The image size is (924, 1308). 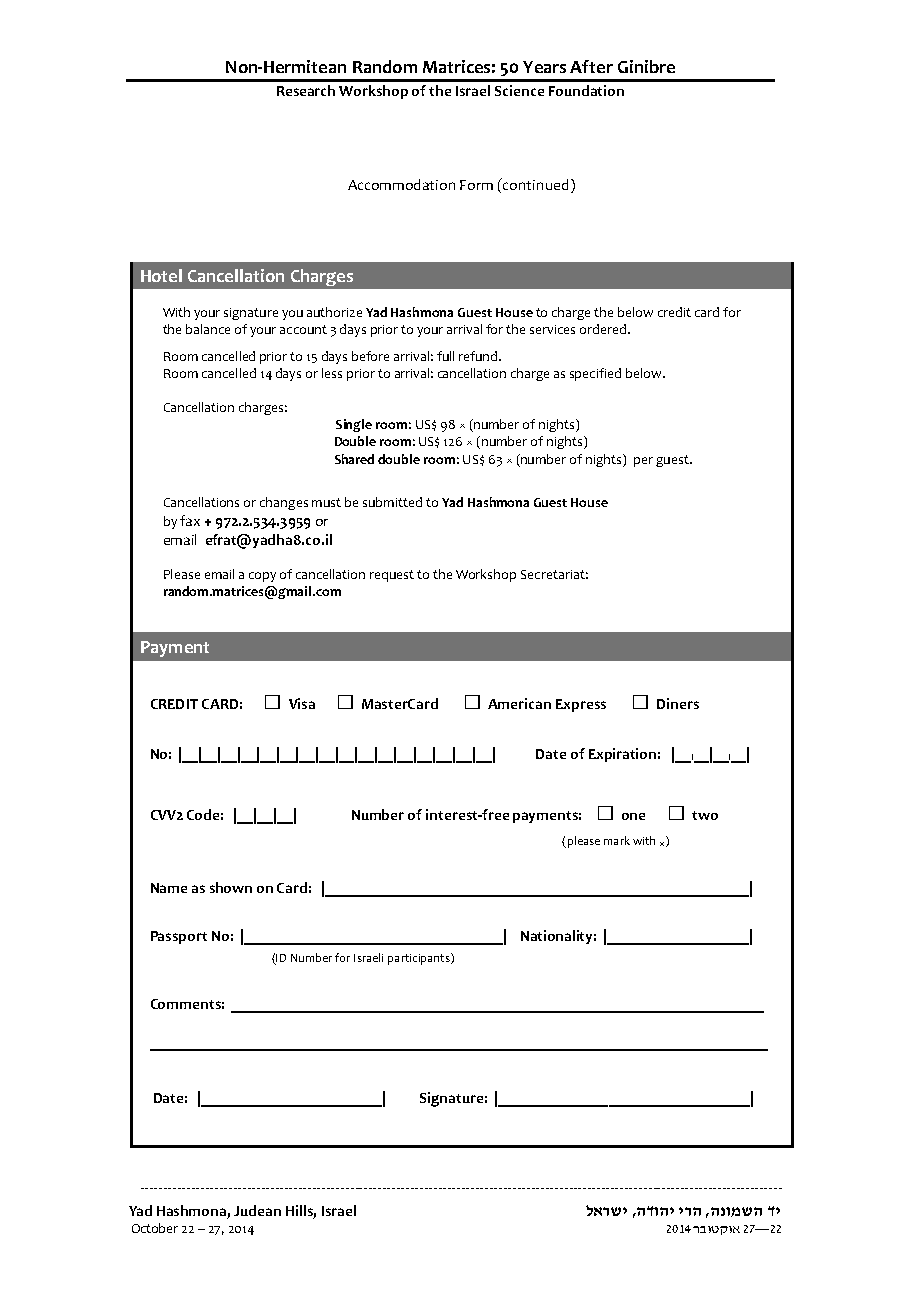 What do you see at coordinates (420, 959) in the page?
I see `participants` at bounding box center [420, 959].
